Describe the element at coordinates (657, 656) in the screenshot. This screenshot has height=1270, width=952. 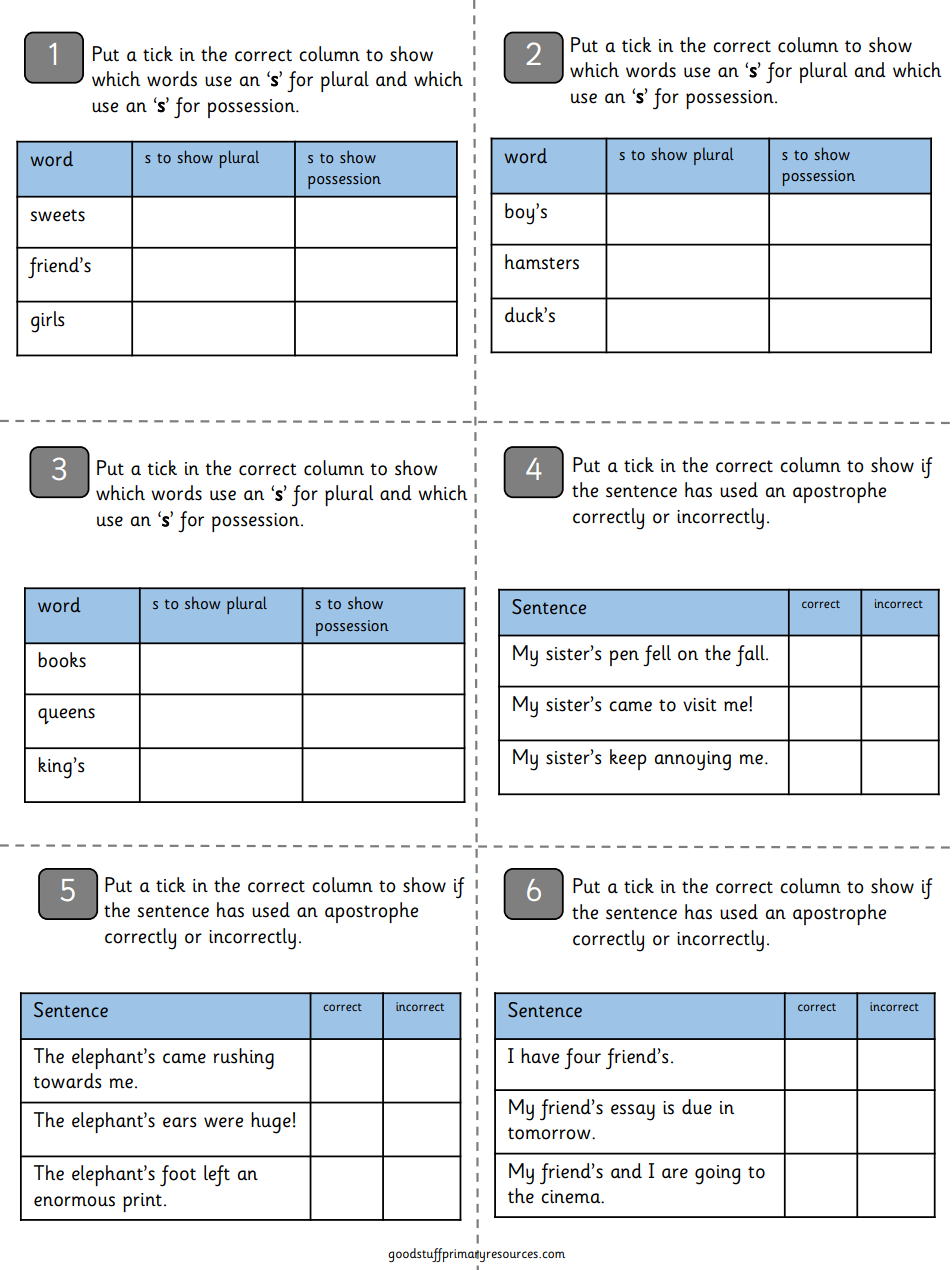
I see `fell` at that location.
